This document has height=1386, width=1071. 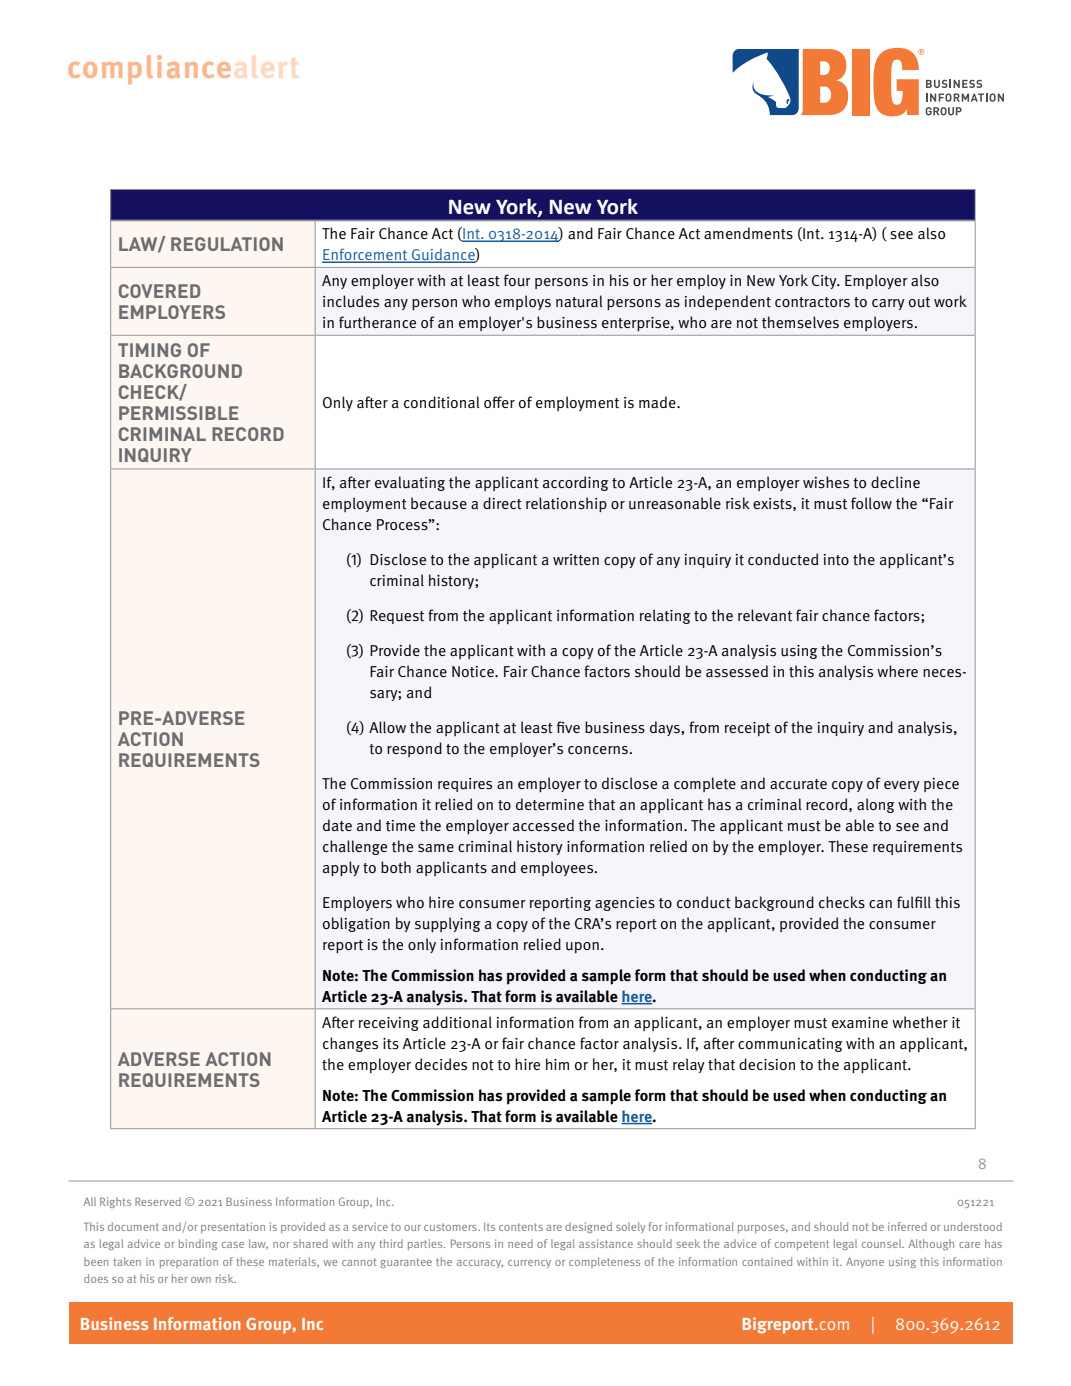 What do you see at coordinates (576, 560) in the document?
I see `written` at bounding box center [576, 560].
